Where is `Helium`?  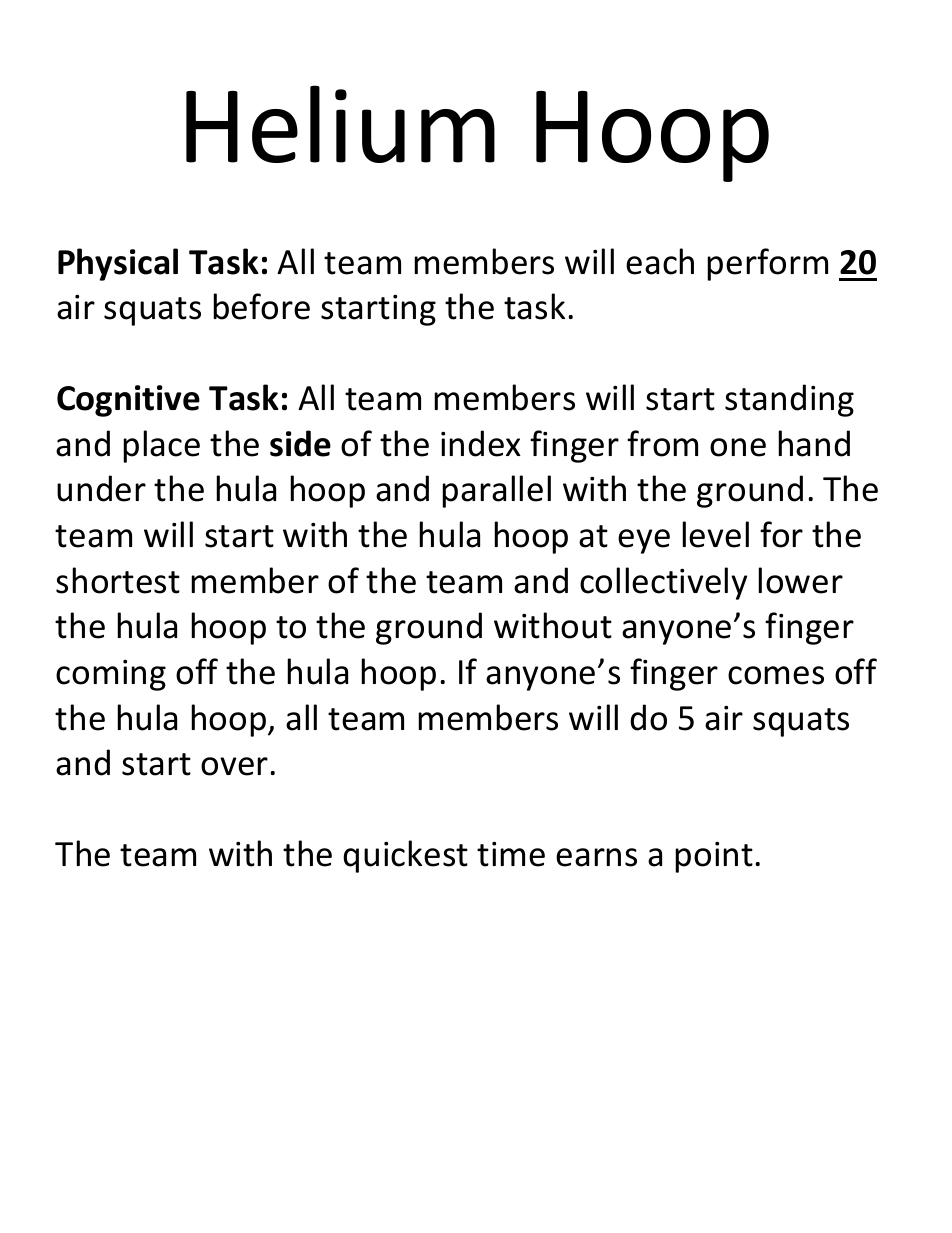 Helium is located at coordinates (340, 124).
